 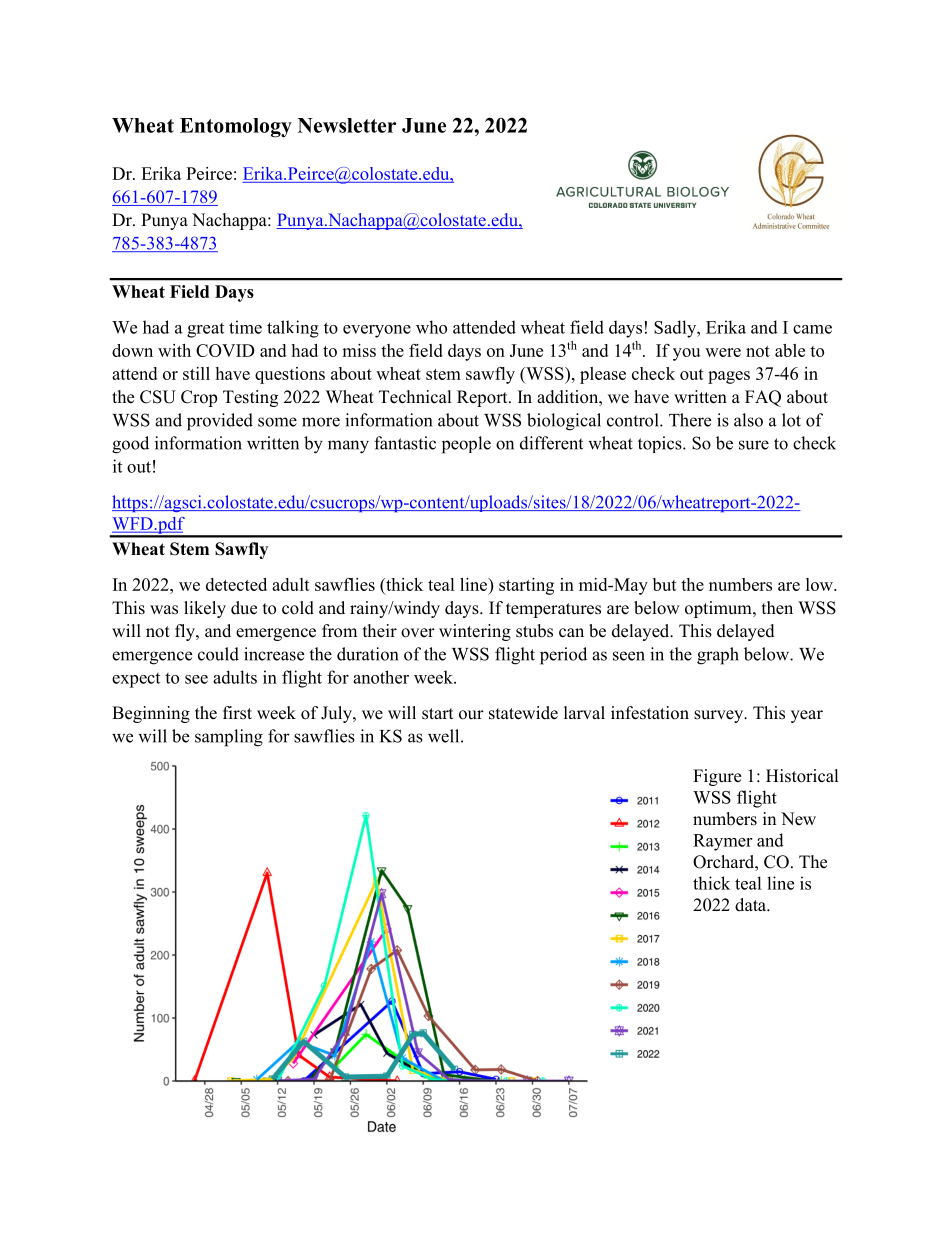 What do you see at coordinates (236, 584) in the screenshot?
I see `detected` at bounding box center [236, 584].
